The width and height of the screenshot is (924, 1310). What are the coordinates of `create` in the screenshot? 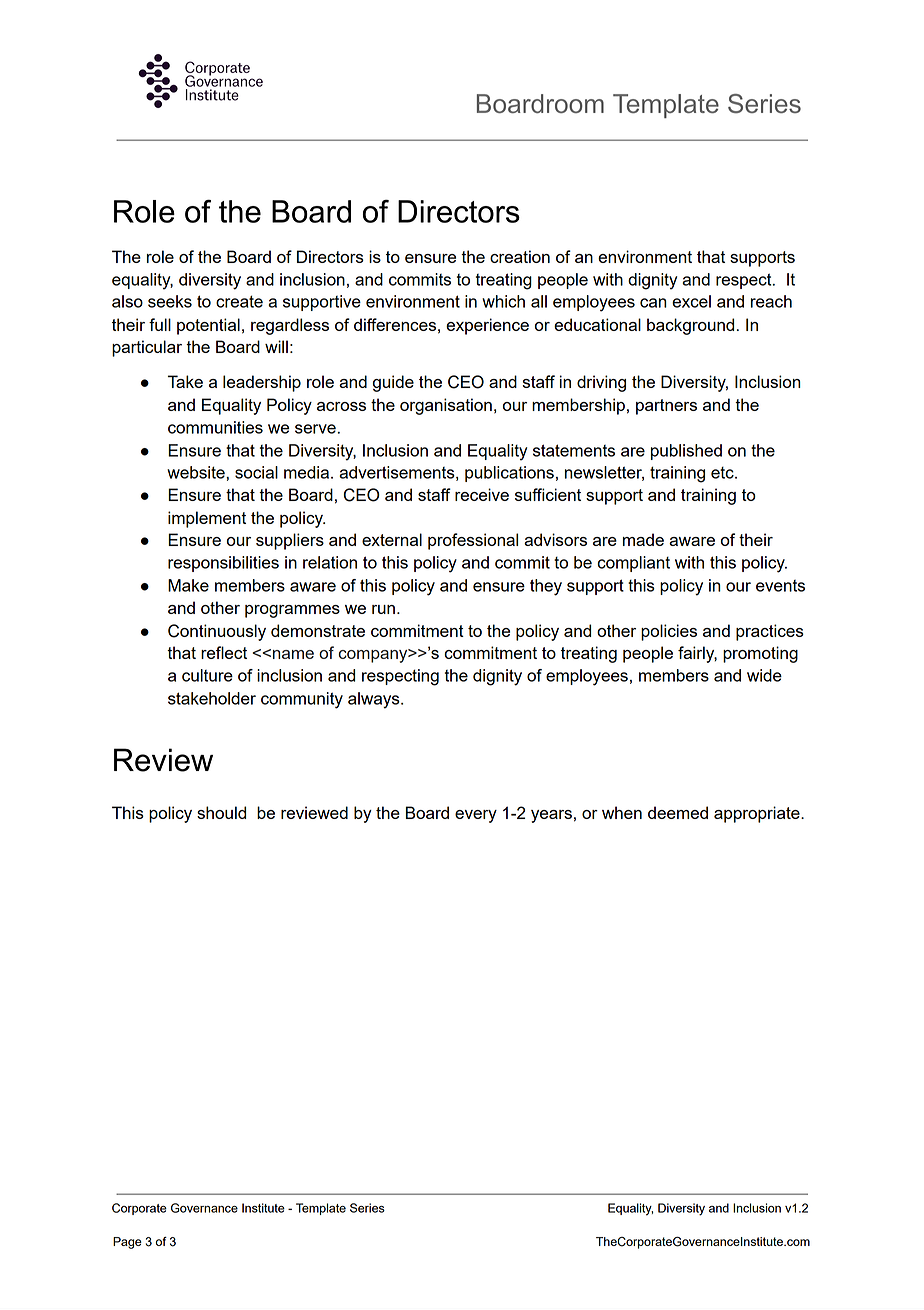 It's located at (239, 301).
